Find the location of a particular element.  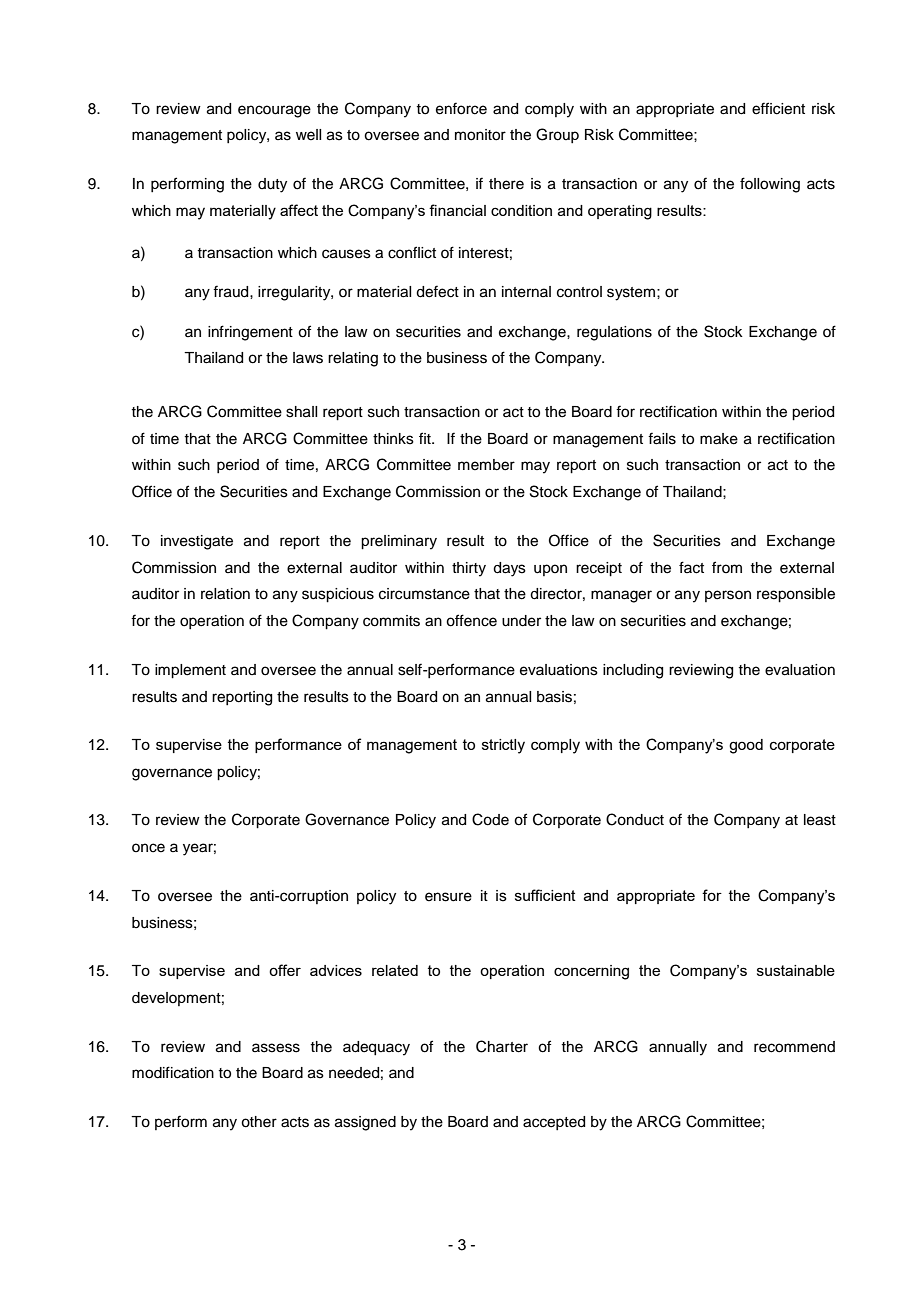

monitor is located at coordinates (480, 135).
